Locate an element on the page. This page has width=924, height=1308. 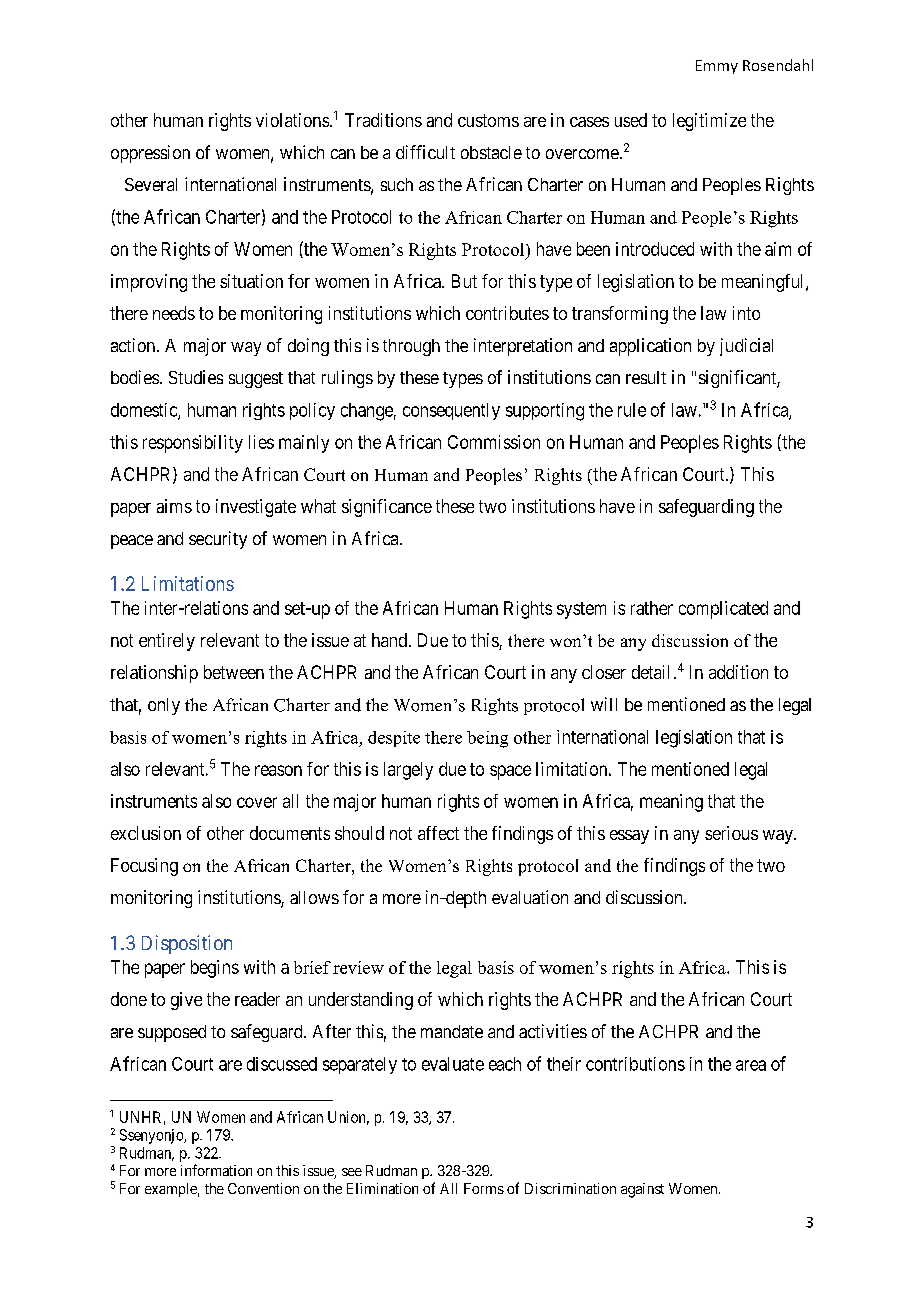
legitimize is located at coordinates (709, 122).
